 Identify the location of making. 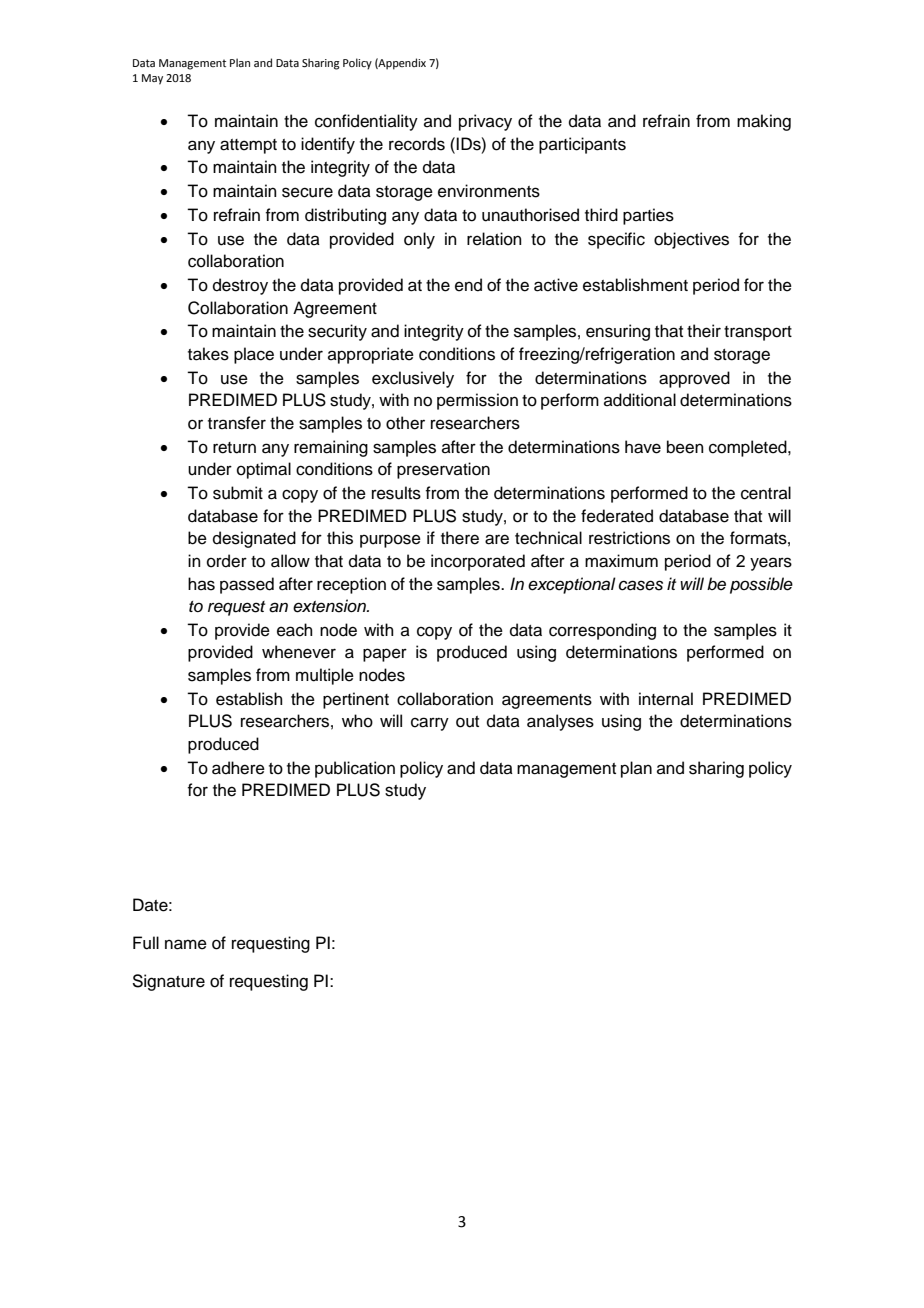
(764, 122).
